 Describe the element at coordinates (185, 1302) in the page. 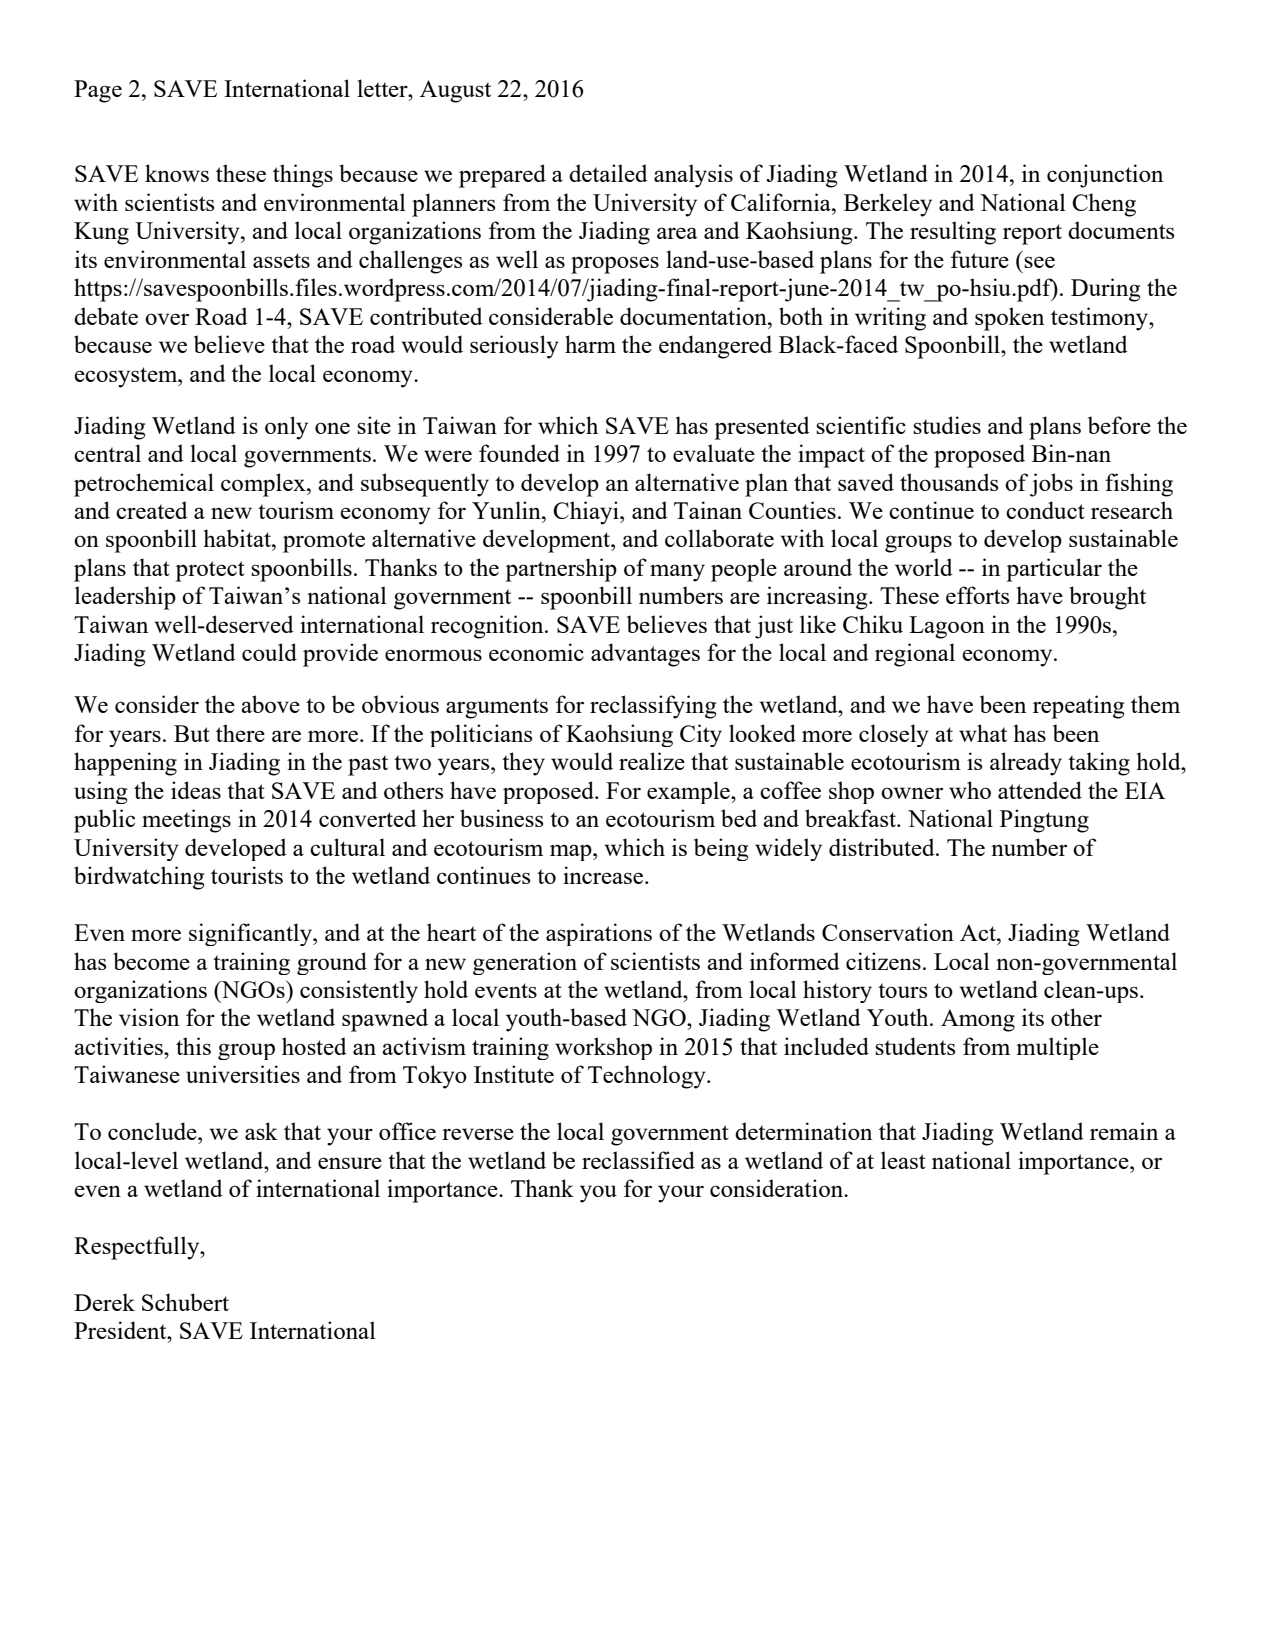

I see `Schubert` at that location.
